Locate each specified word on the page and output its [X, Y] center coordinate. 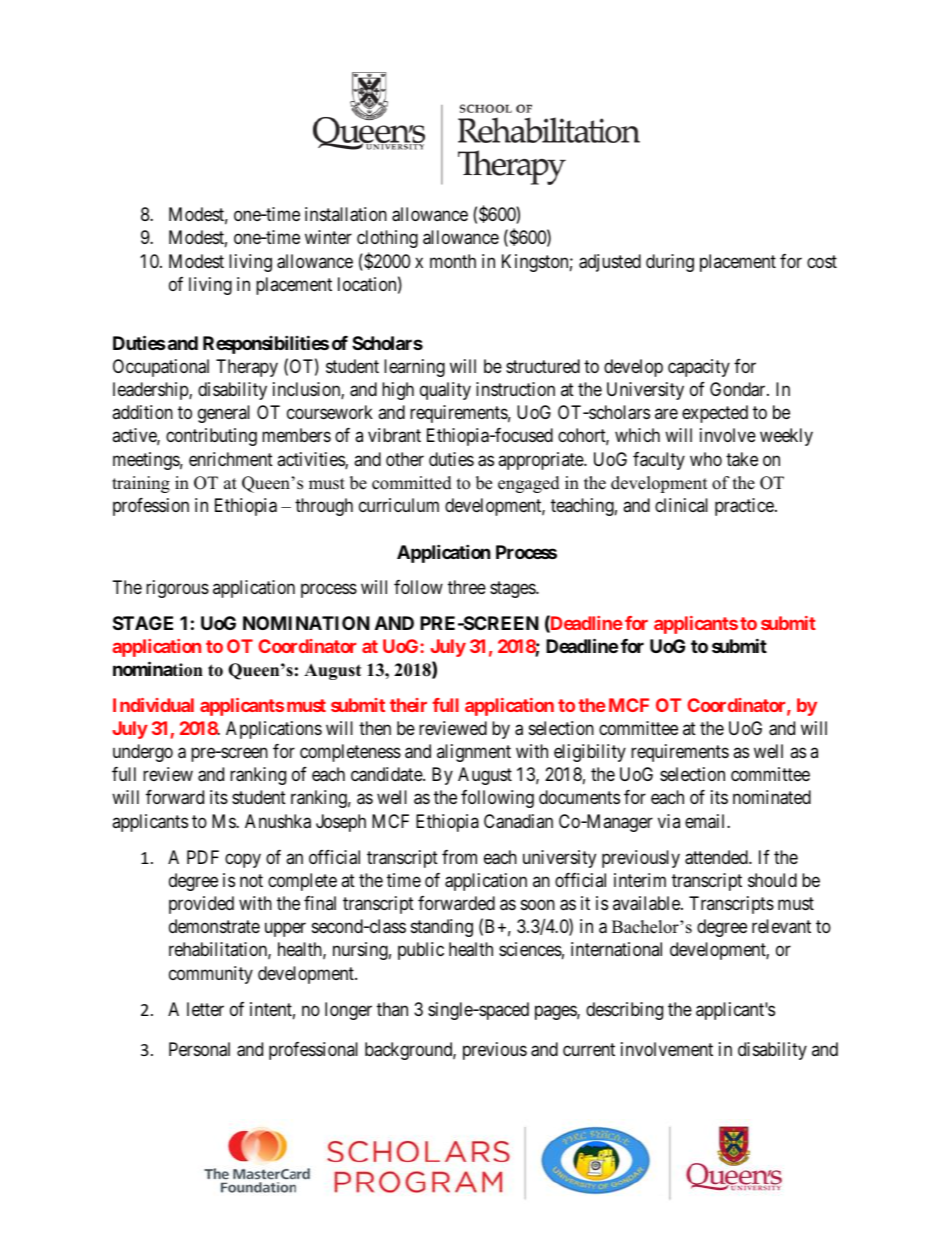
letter [205, 1009]
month [453, 261]
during [670, 263]
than [392, 1009]
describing [624, 1011]
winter [328, 237]
